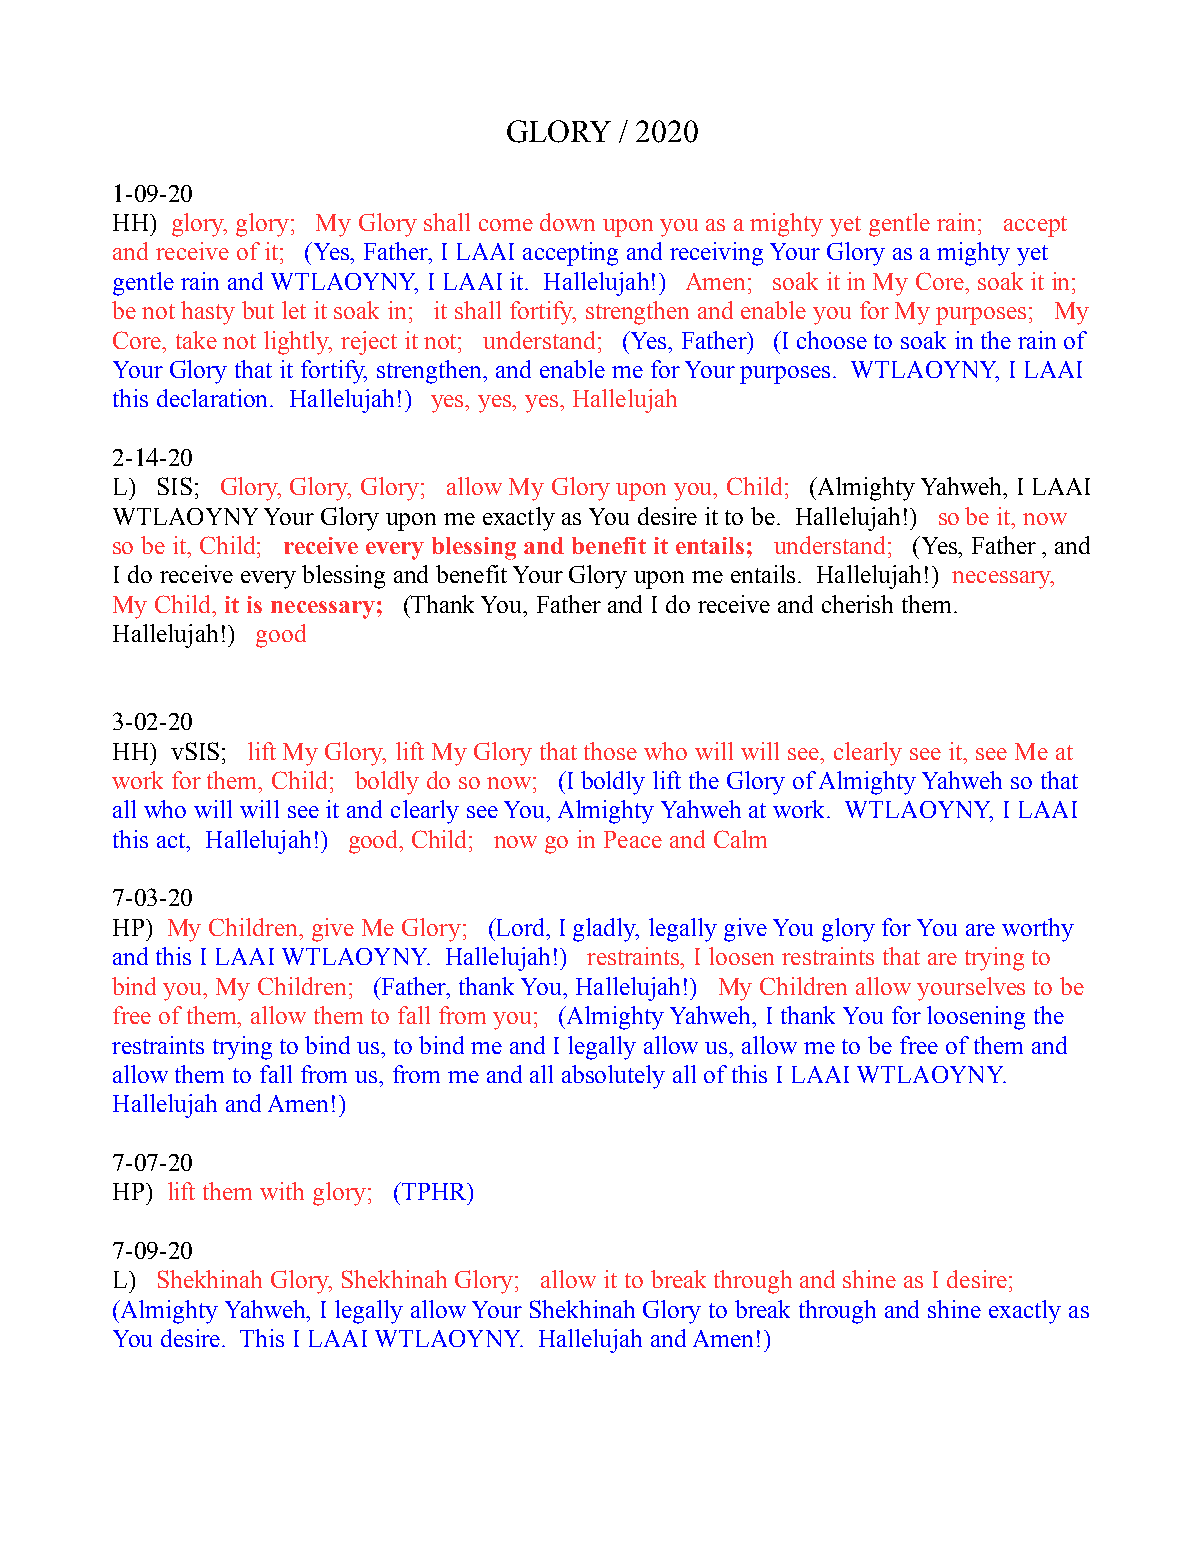  I want to click on Peace, so click(633, 839).
